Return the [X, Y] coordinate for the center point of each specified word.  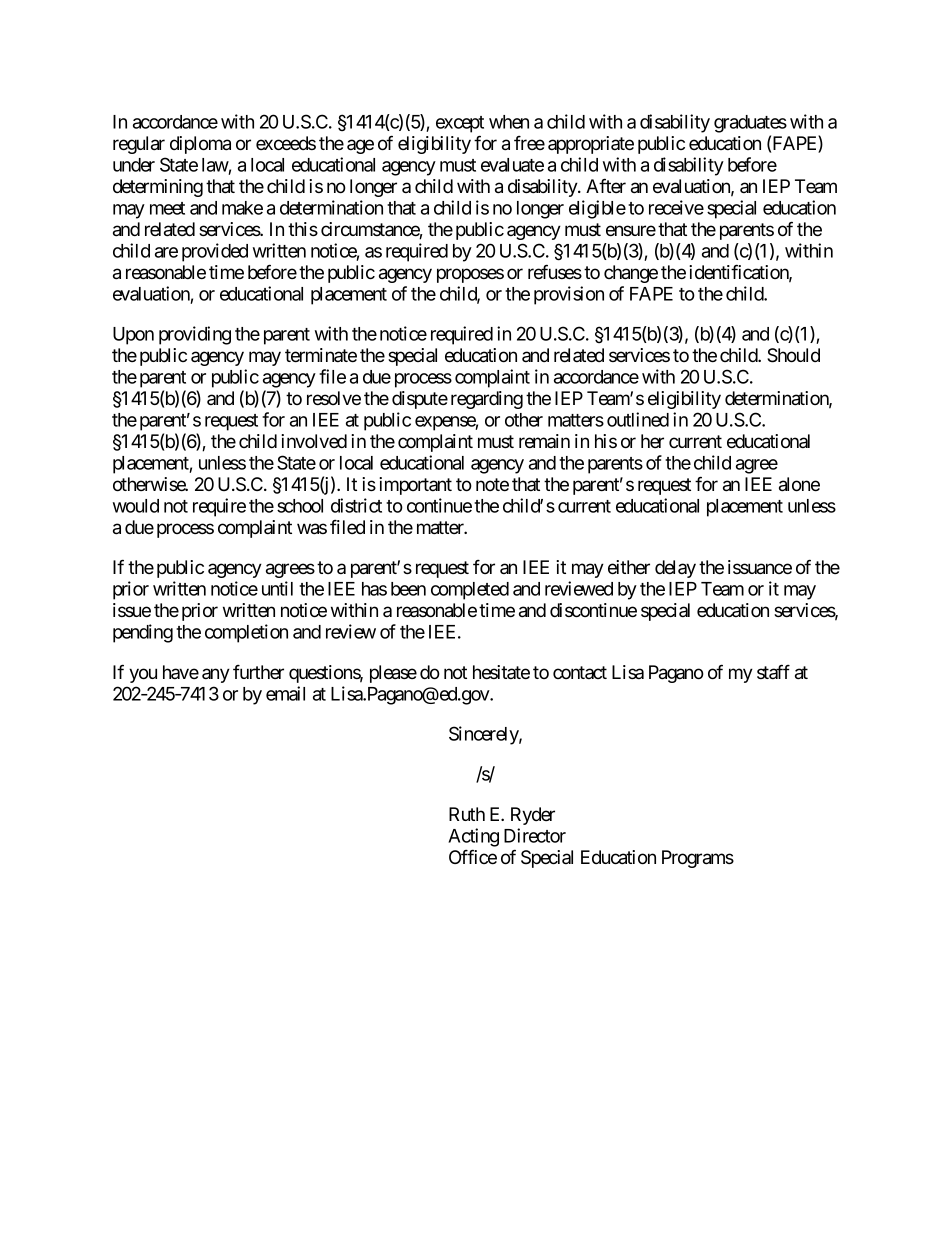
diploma [200, 145]
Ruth [467, 814]
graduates [750, 124]
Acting [473, 837]
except [460, 124]
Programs [698, 859]
